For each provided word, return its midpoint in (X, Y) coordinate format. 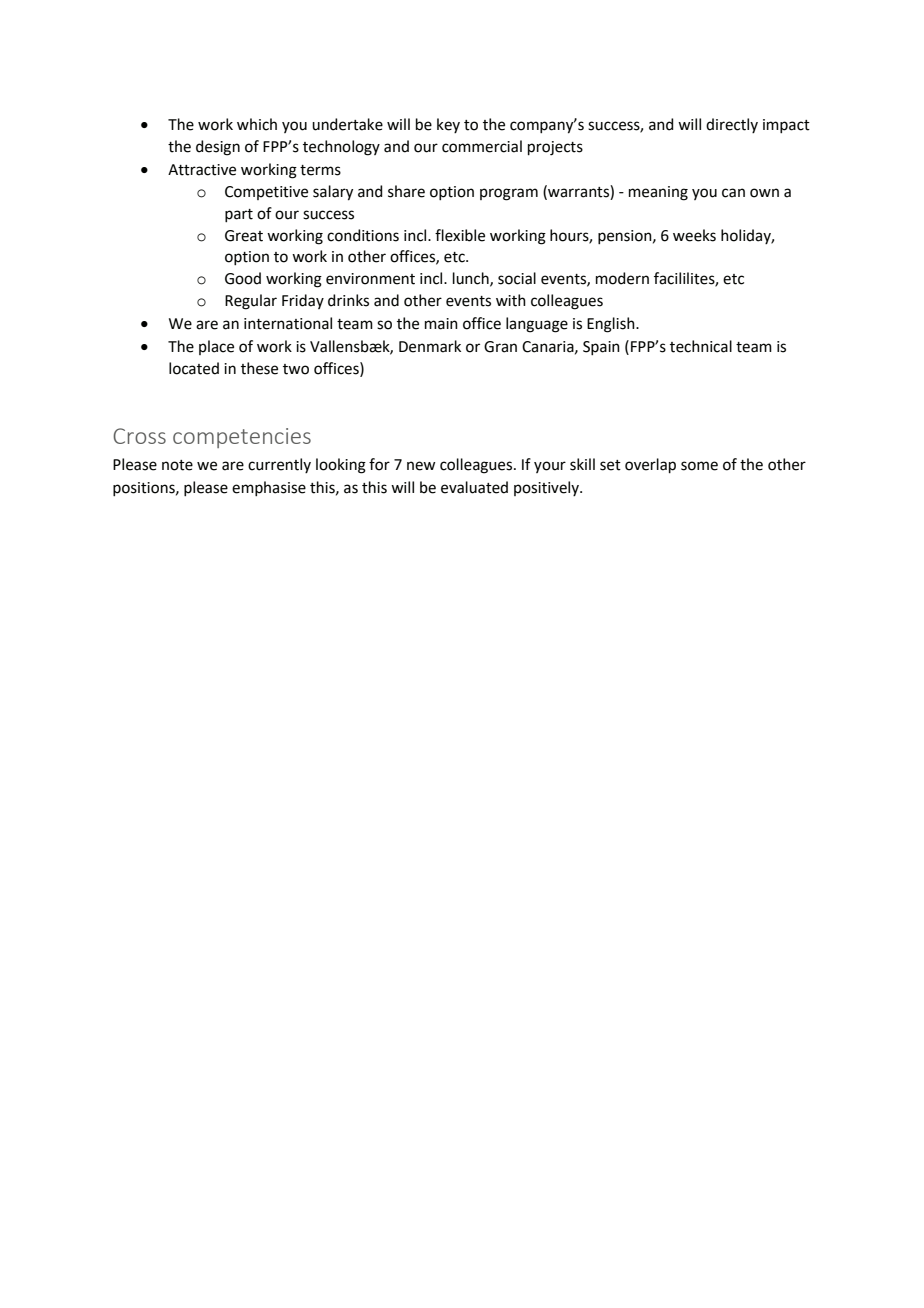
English (612, 325)
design (218, 148)
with (511, 300)
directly (732, 125)
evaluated (474, 487)
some (699, 466)
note (177, 465)
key (448, 125)
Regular (251, 302)
